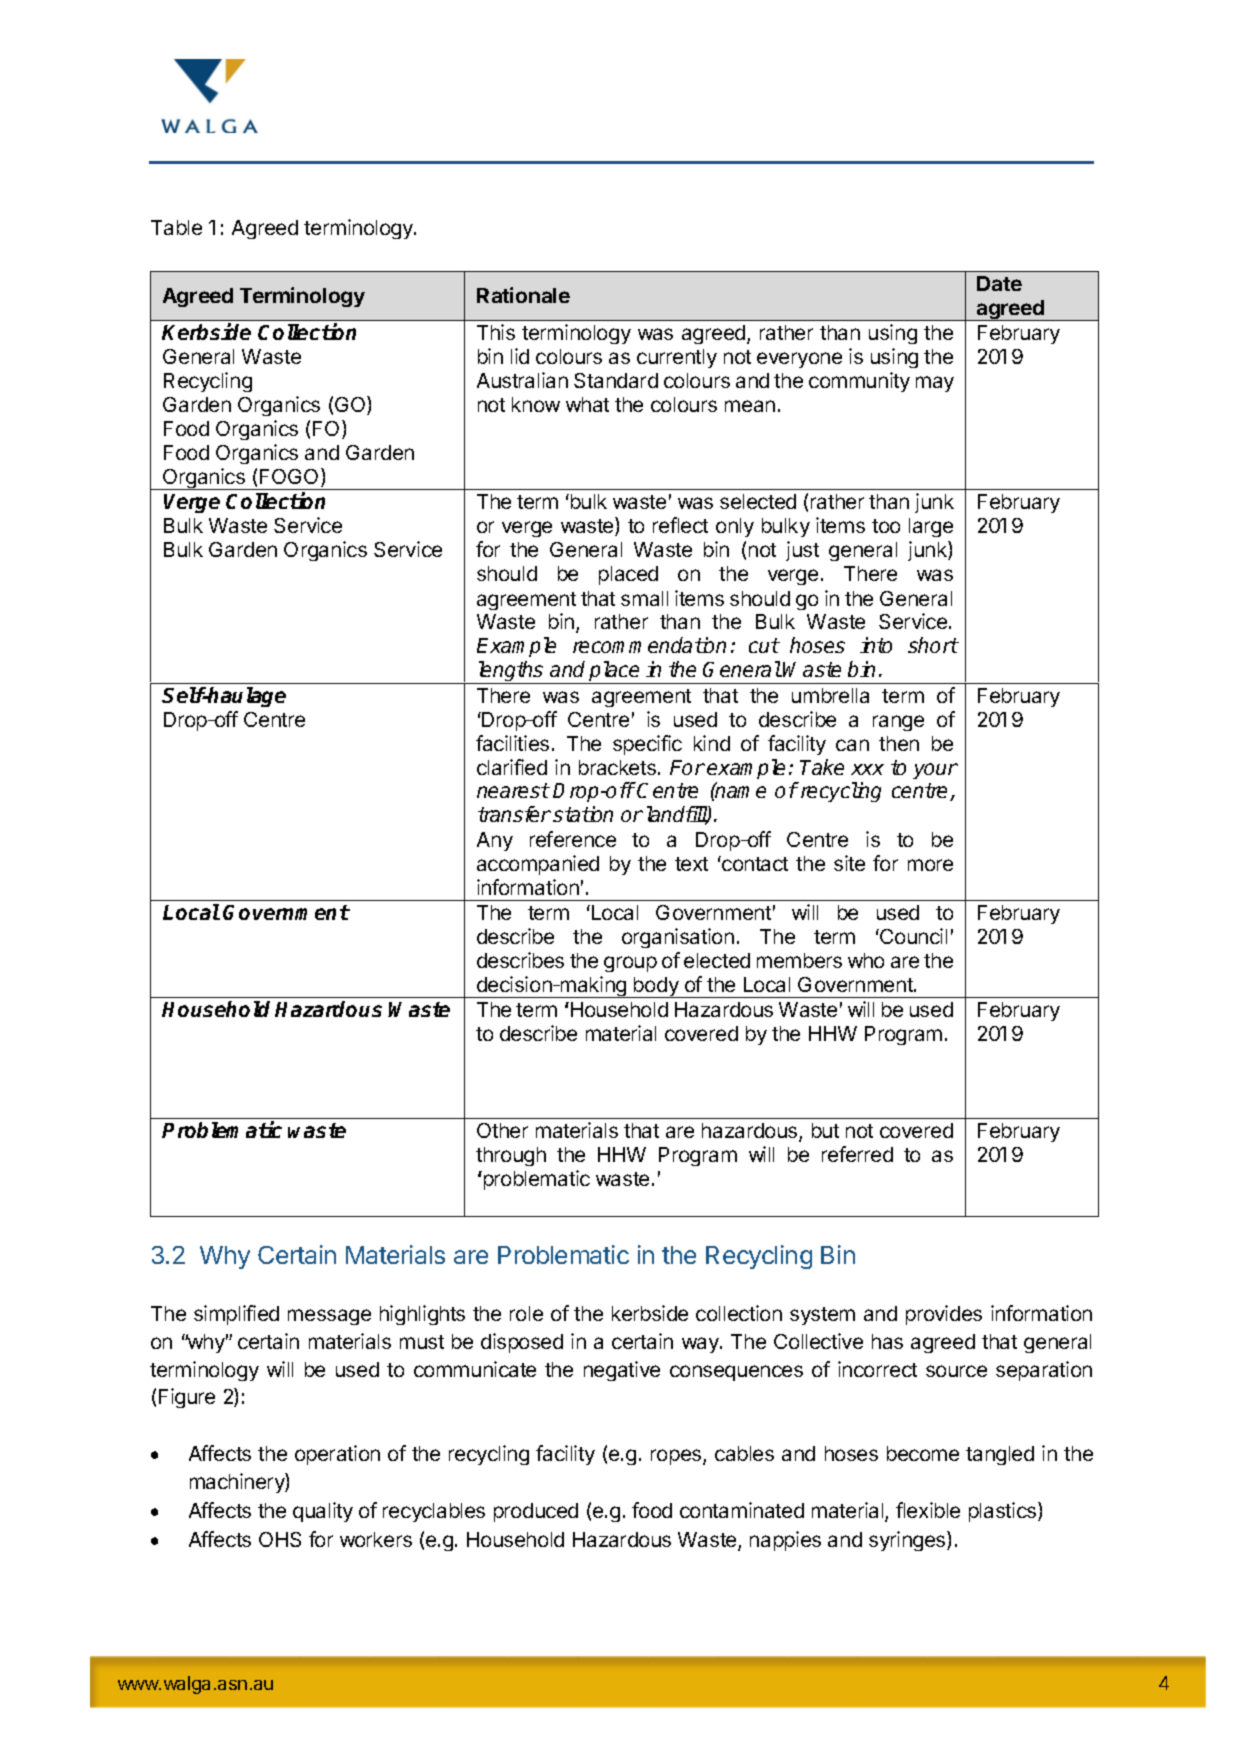  Describe the element at coordinates (511, 1156) in the page. I see `through` at that location.
